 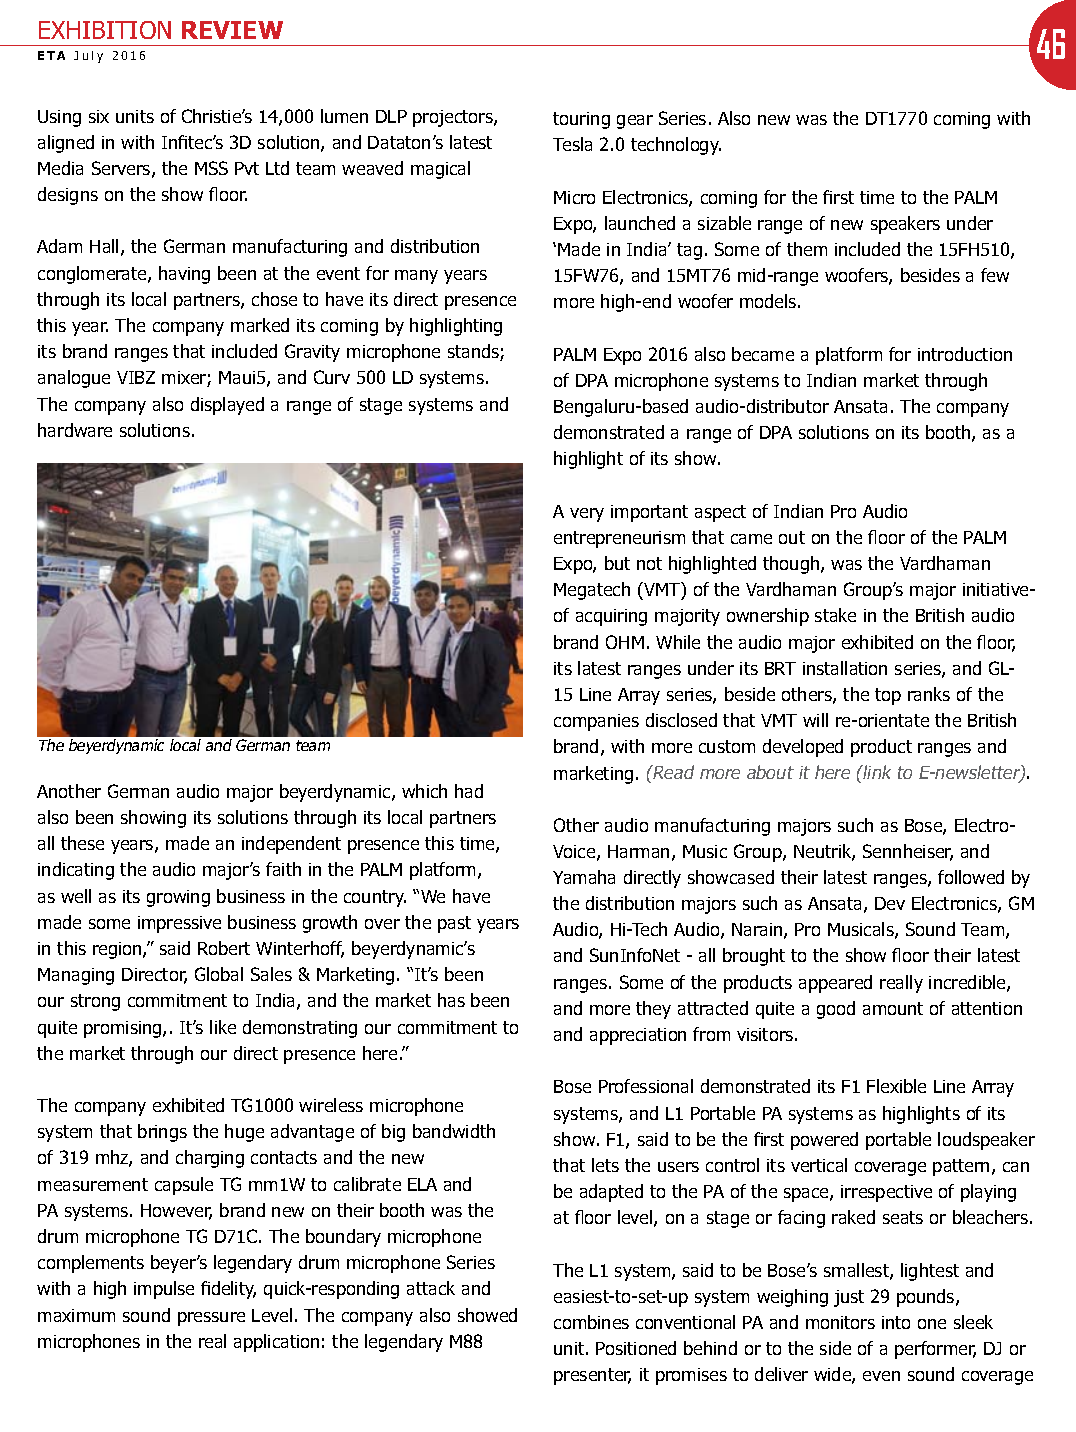 I want to click on companies, so click(x=596, y=722).
